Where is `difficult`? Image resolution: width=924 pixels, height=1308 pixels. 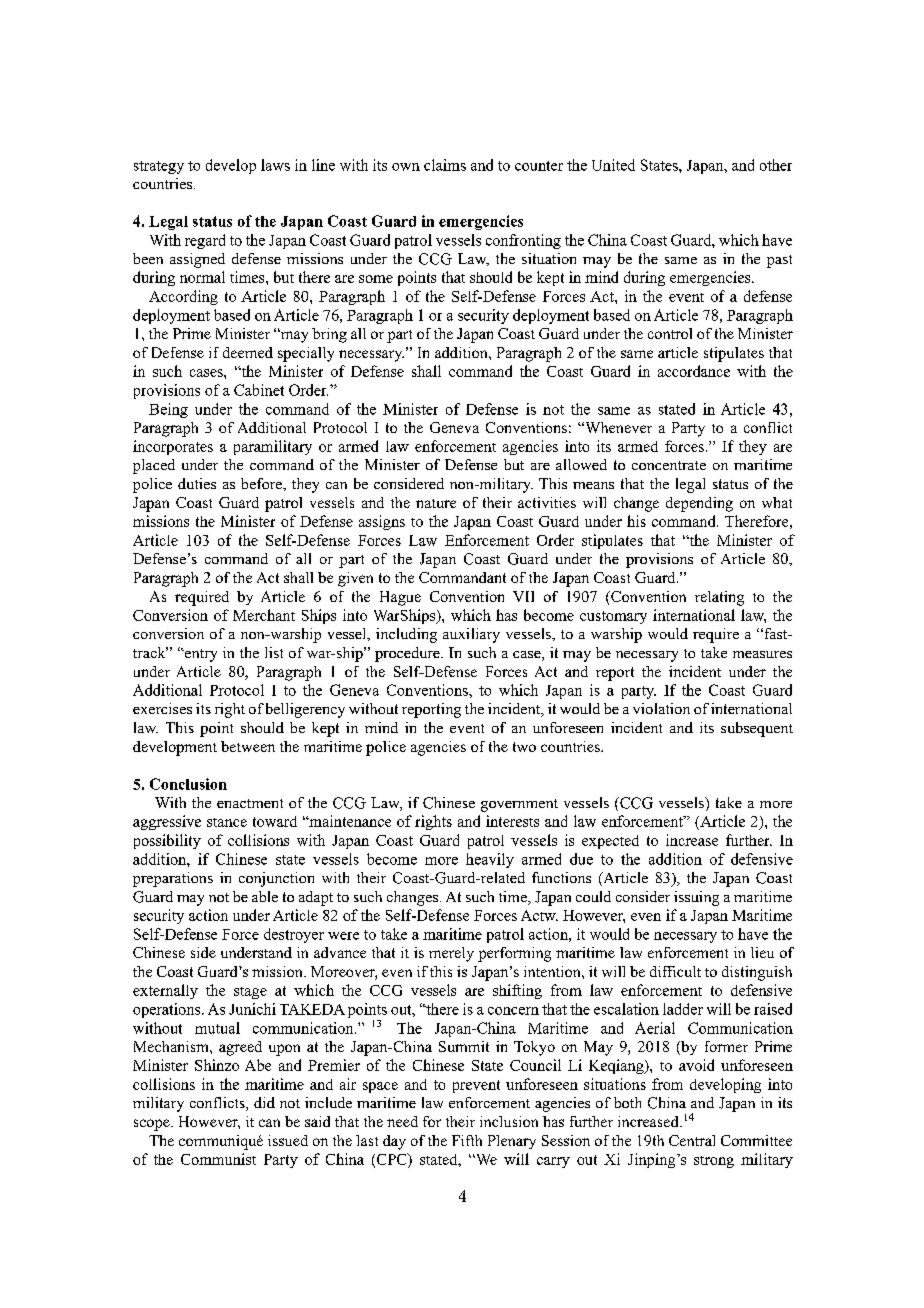 difficult is located at coordinates (675, 971).
